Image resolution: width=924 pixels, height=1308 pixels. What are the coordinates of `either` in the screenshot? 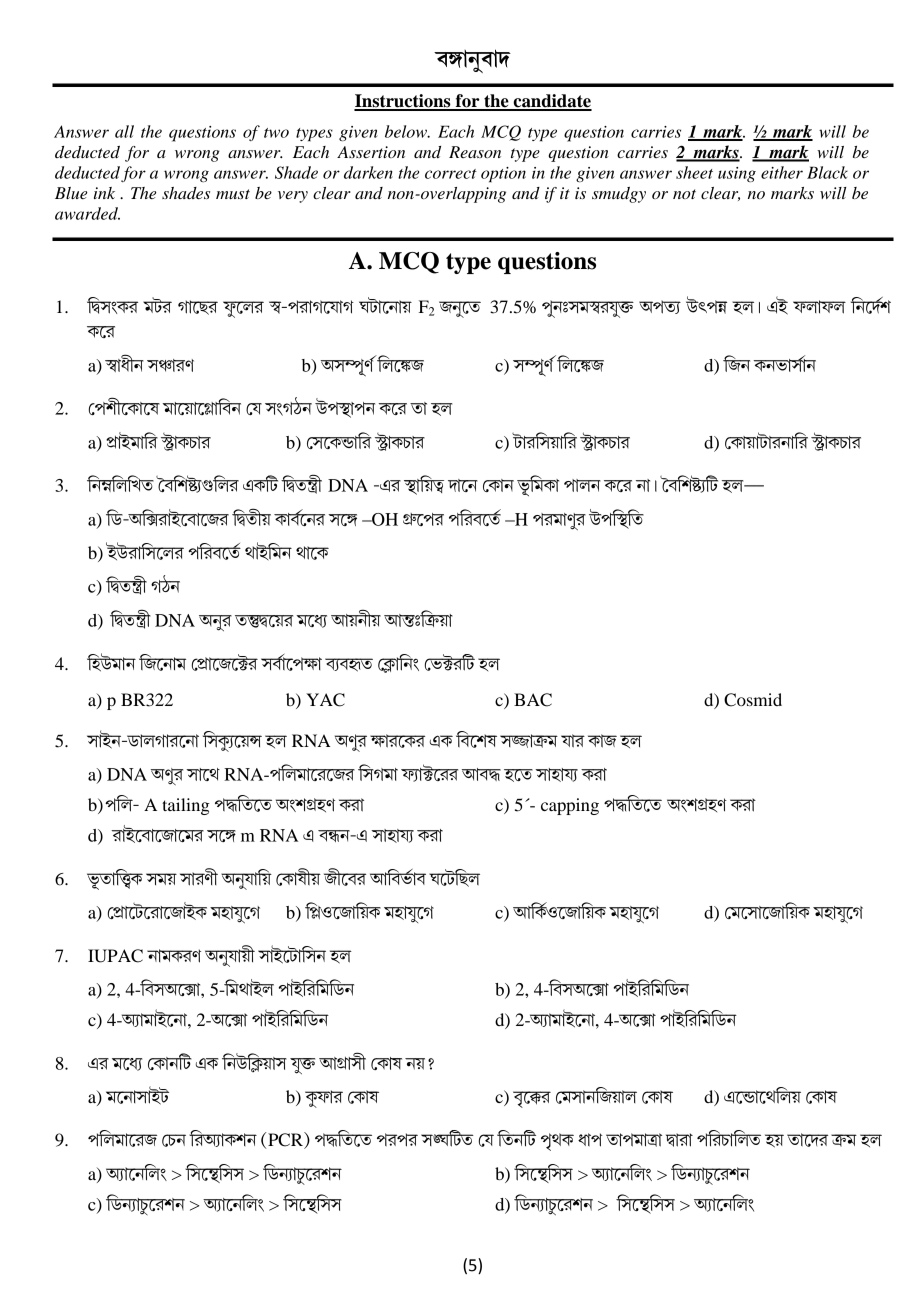 It's located at (782, 172).
